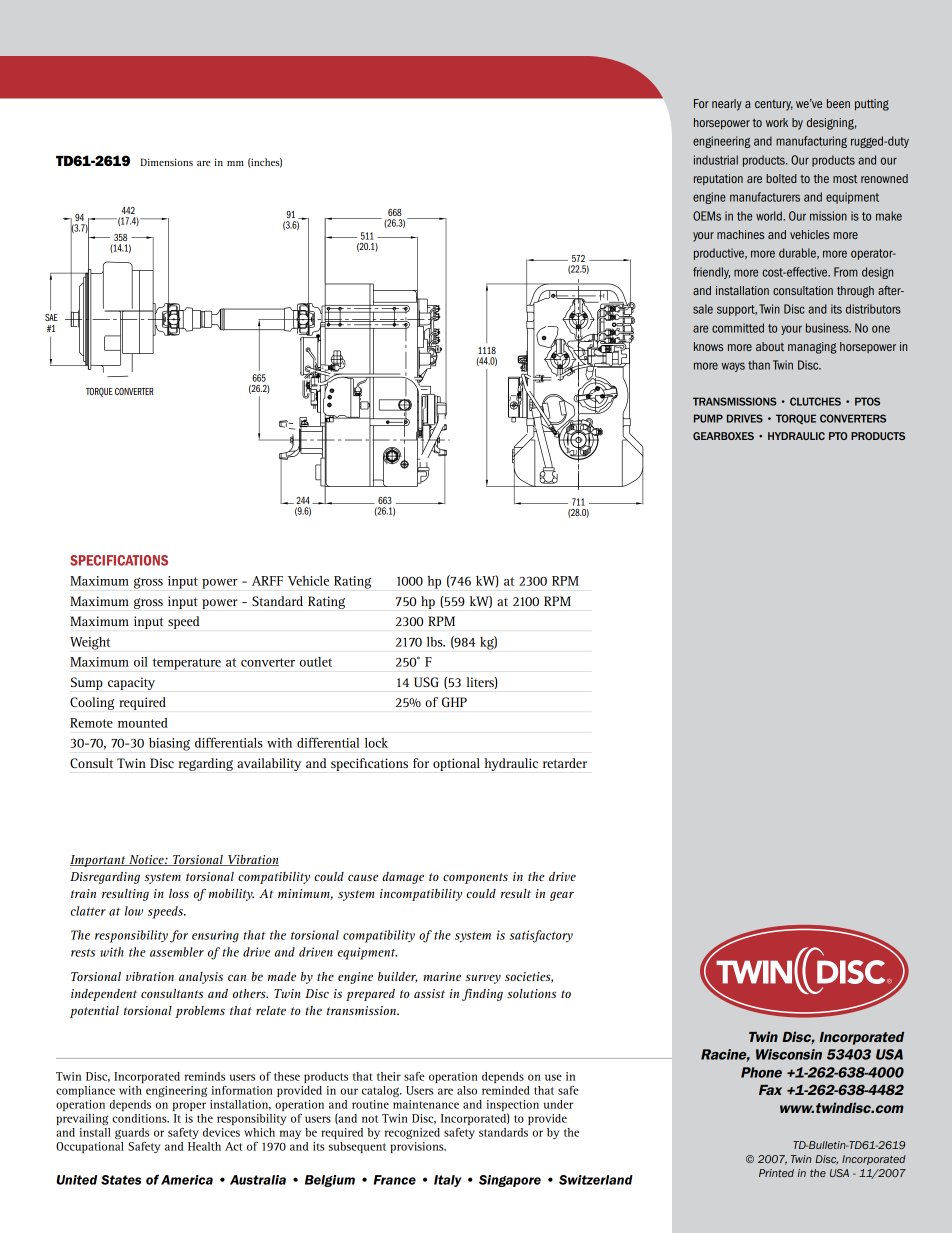 This document has width=952, height=1233. Describe the element at coordinates (418, 1147) in the document. I see `provisions` at that location.
